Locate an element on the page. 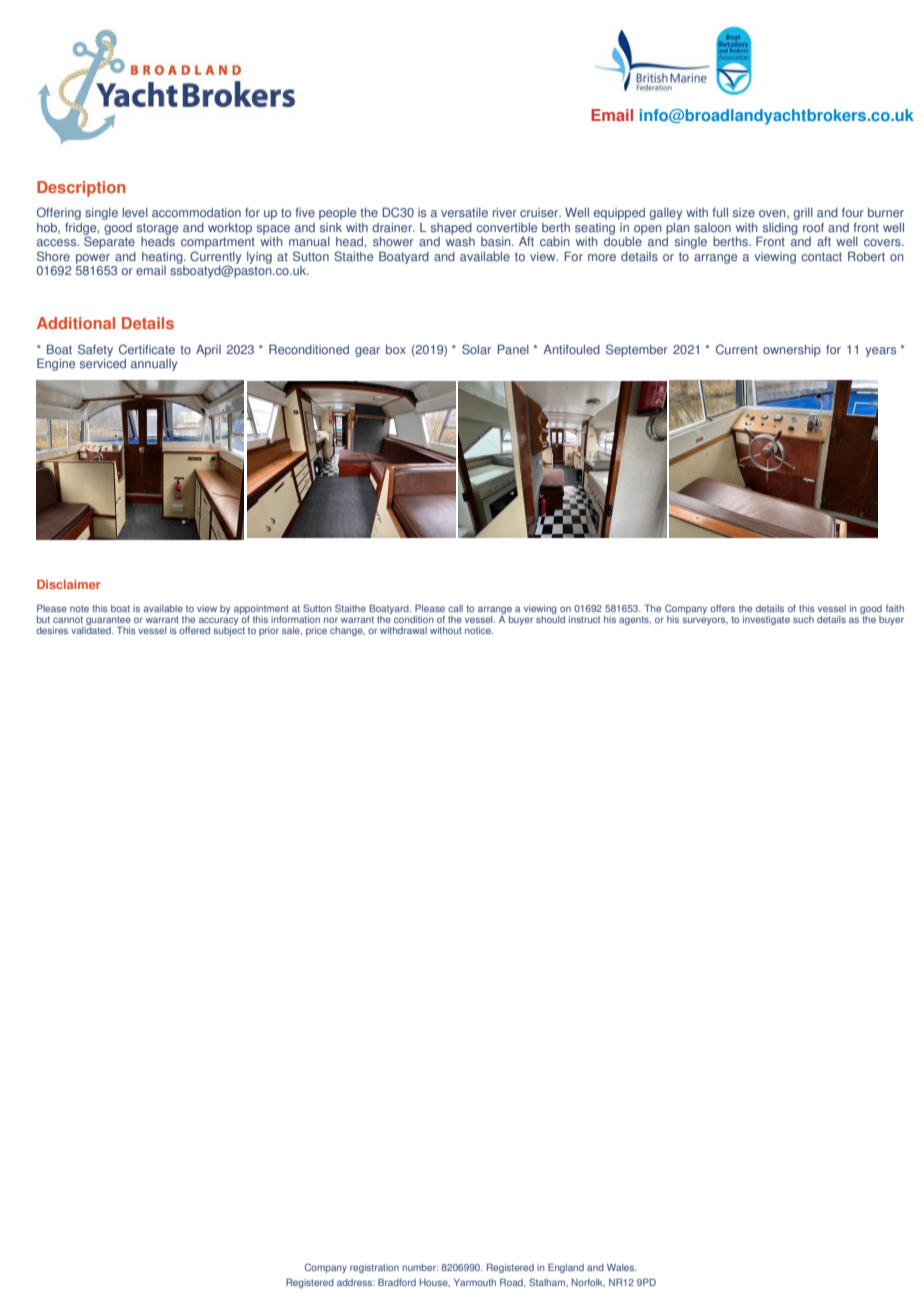 The height and width of the document is (1308, 924). notice is located at coordinates (479, 630).
